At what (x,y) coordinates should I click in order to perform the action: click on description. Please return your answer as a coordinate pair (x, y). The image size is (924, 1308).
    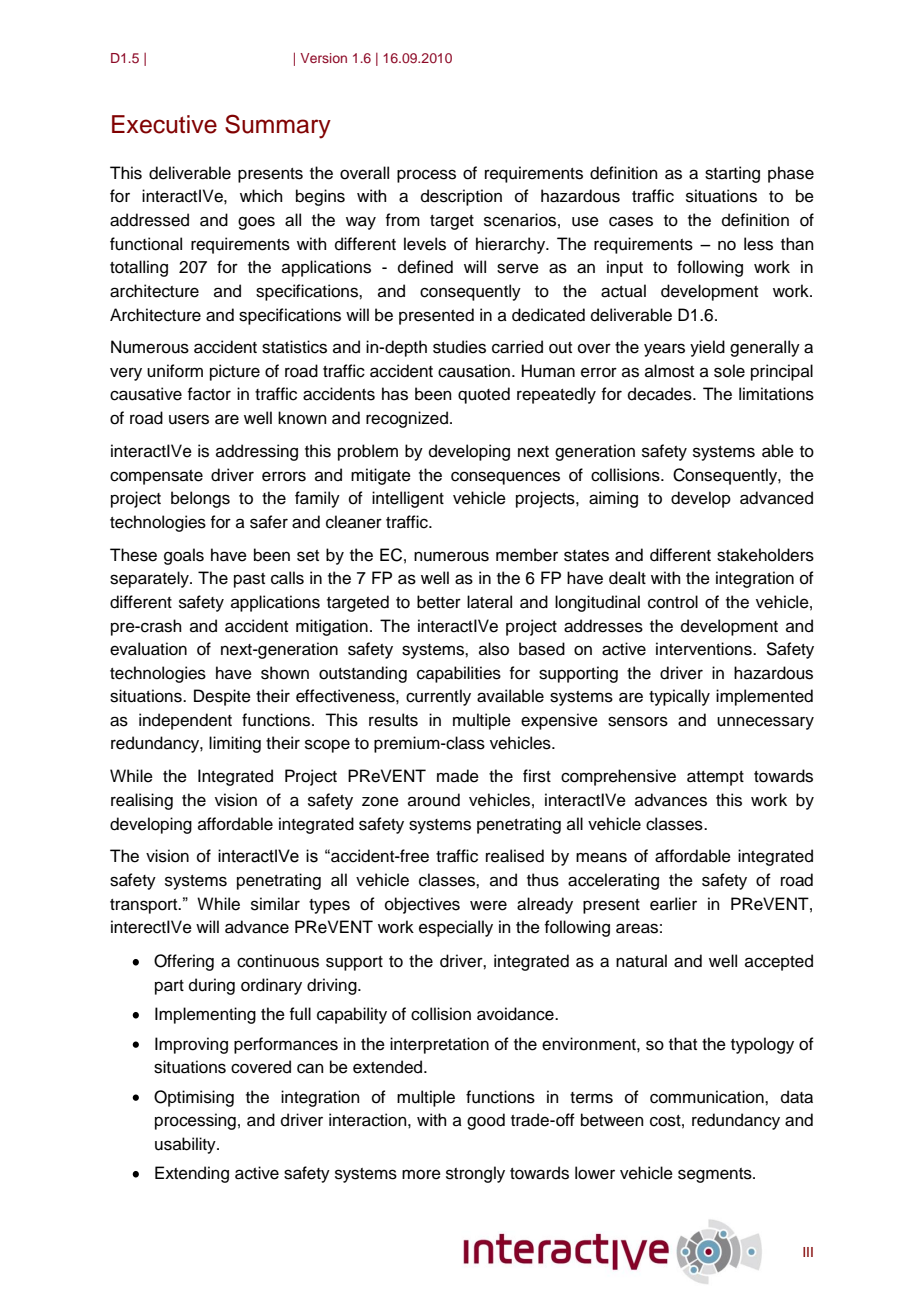
    Looking at the image, I should click on (461, 197).
